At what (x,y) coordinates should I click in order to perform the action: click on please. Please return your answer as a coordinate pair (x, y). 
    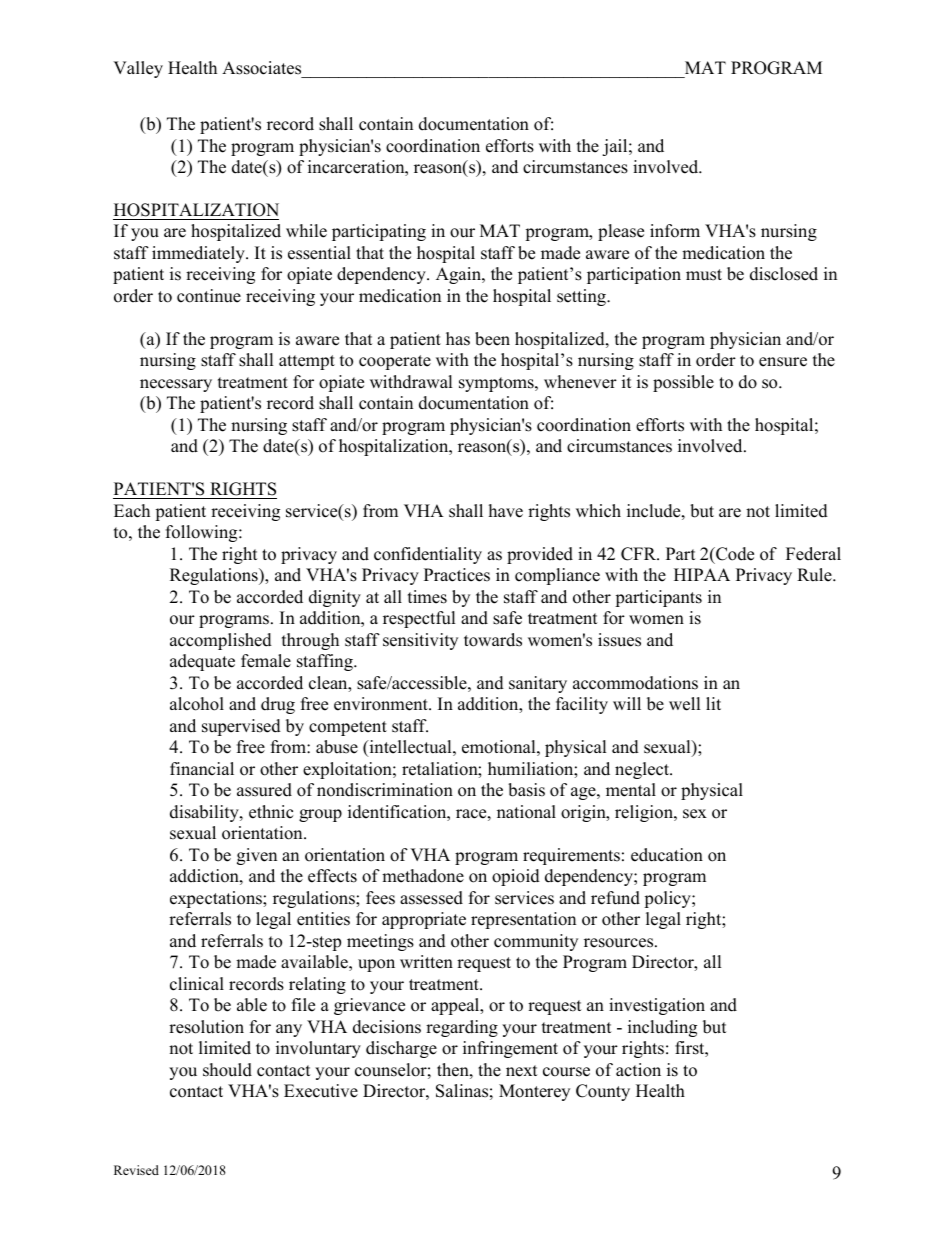
    Looking at the image, I should click on (621, 232).
